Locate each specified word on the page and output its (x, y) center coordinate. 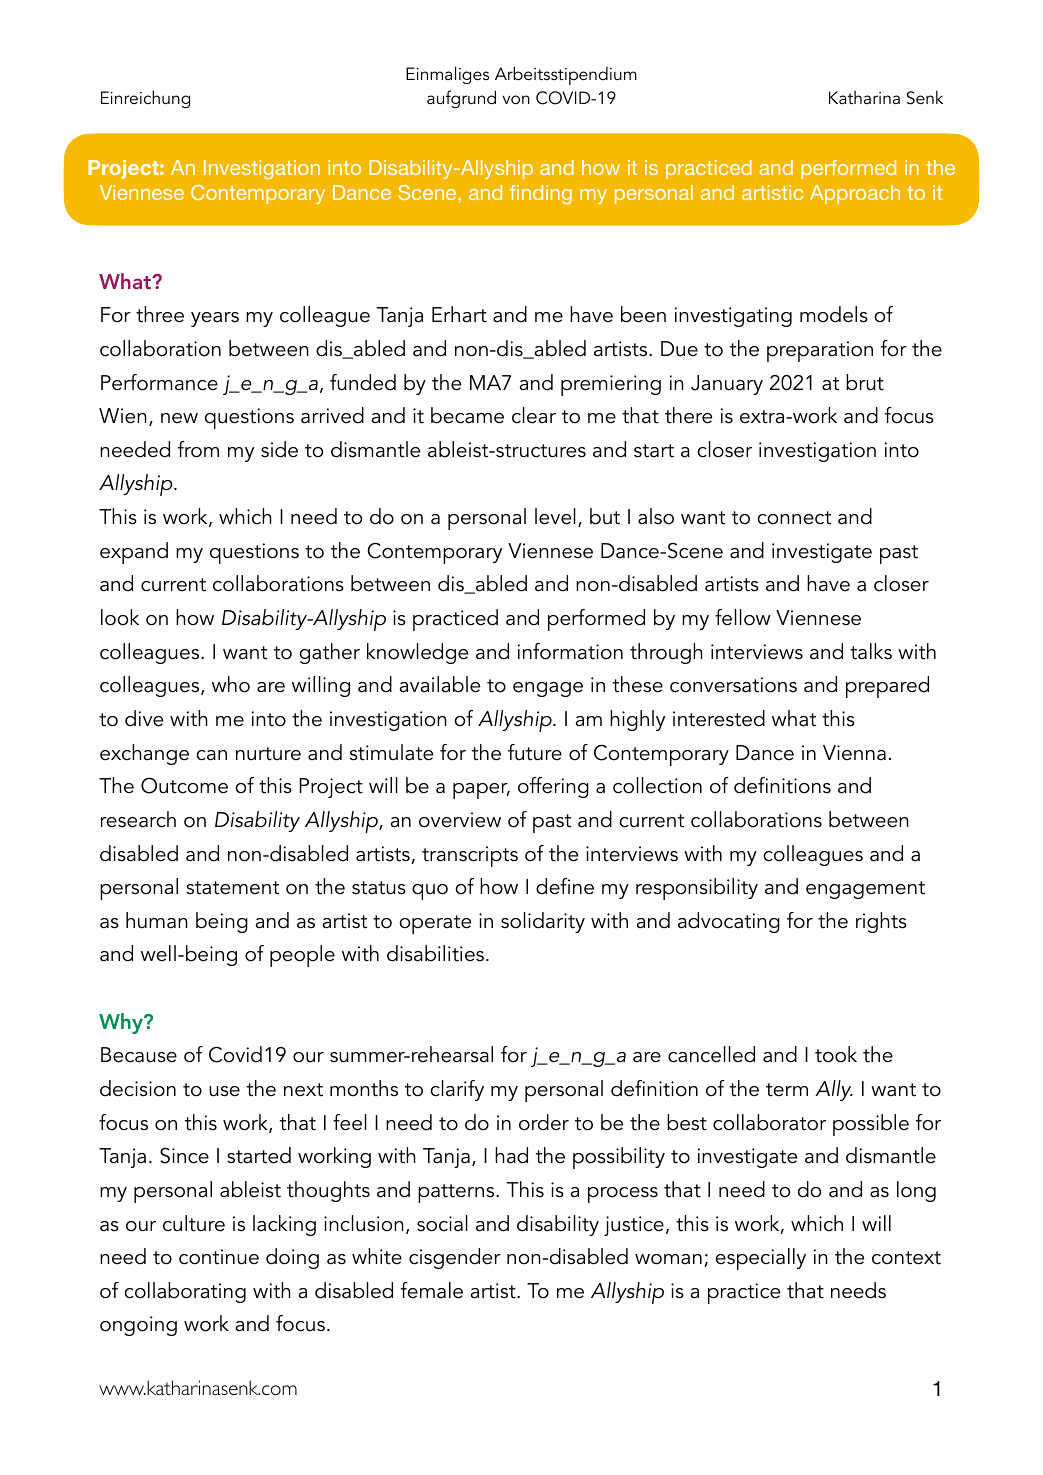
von (516, 100)
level (555, 516)
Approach (855, 194)
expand (134, 553)
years (215, 319)
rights (881, 922)
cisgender (455, 1258)
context (906, 1258)
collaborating (185, 1292)
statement (232, 888)
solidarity (543, 922)
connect (794, 518)
